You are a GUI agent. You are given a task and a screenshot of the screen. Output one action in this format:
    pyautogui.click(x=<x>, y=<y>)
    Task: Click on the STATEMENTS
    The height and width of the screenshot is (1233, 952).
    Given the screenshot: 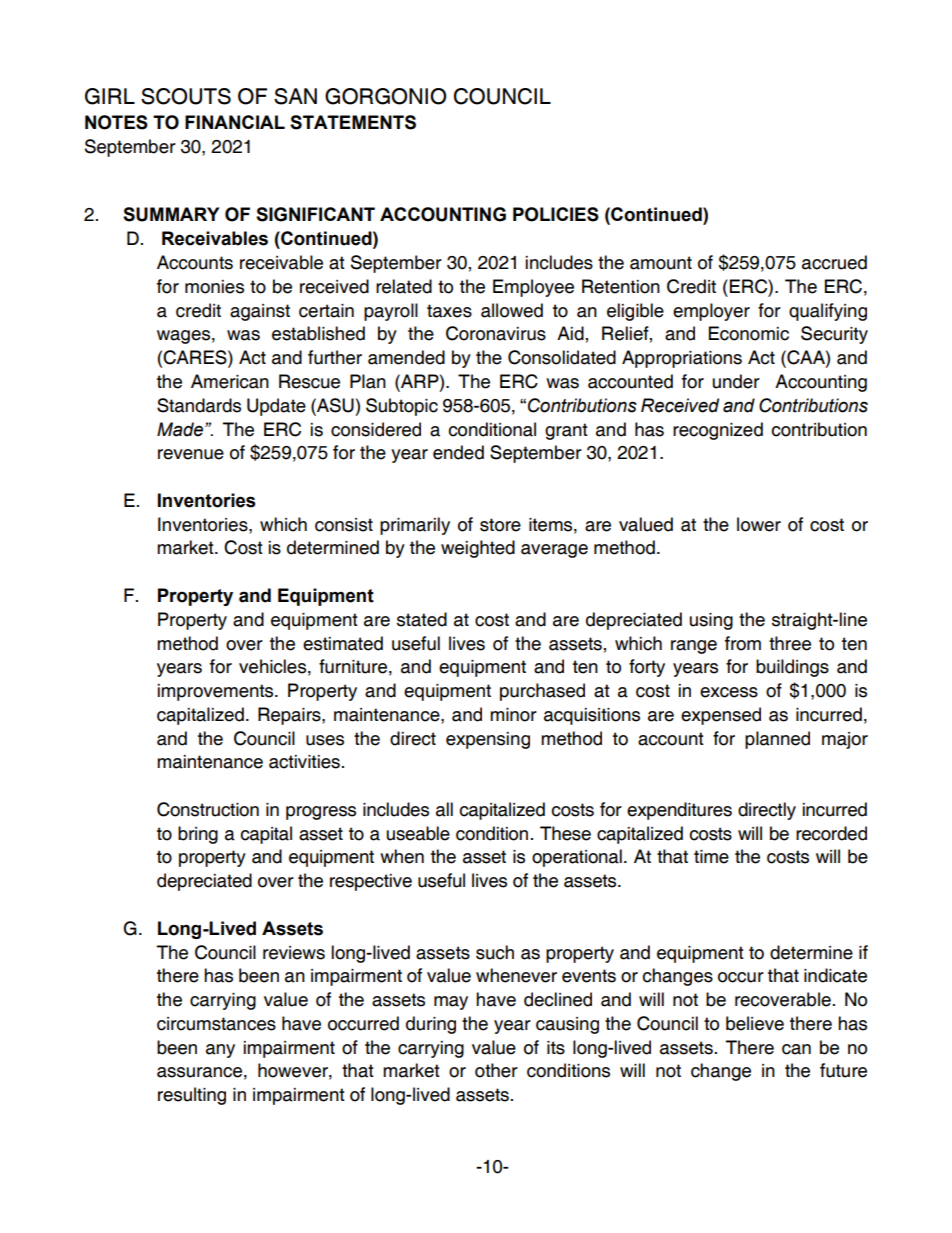 What is the action you would take?
    pyautogui.click(x=353, y=122)
